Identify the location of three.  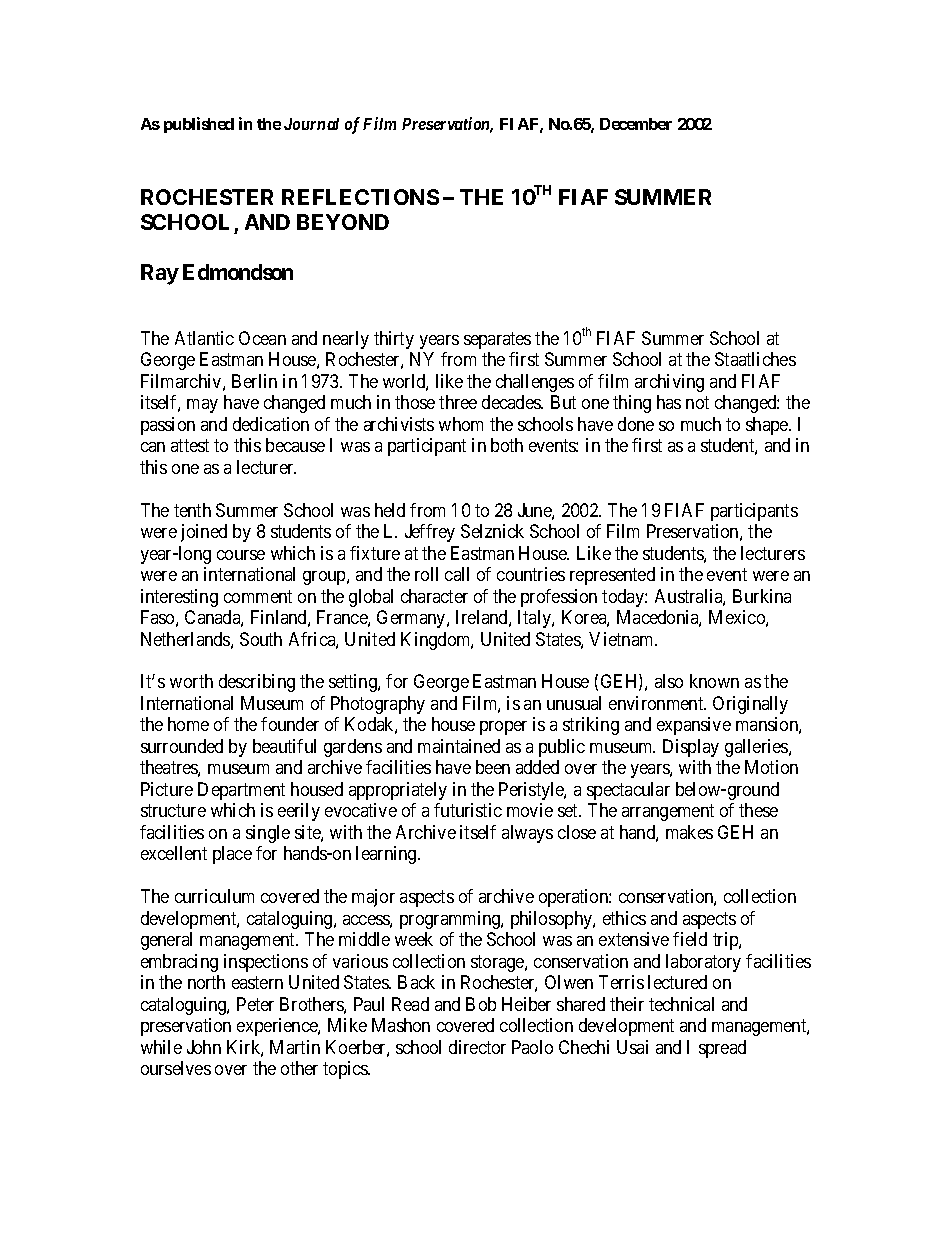
(458, 402).
